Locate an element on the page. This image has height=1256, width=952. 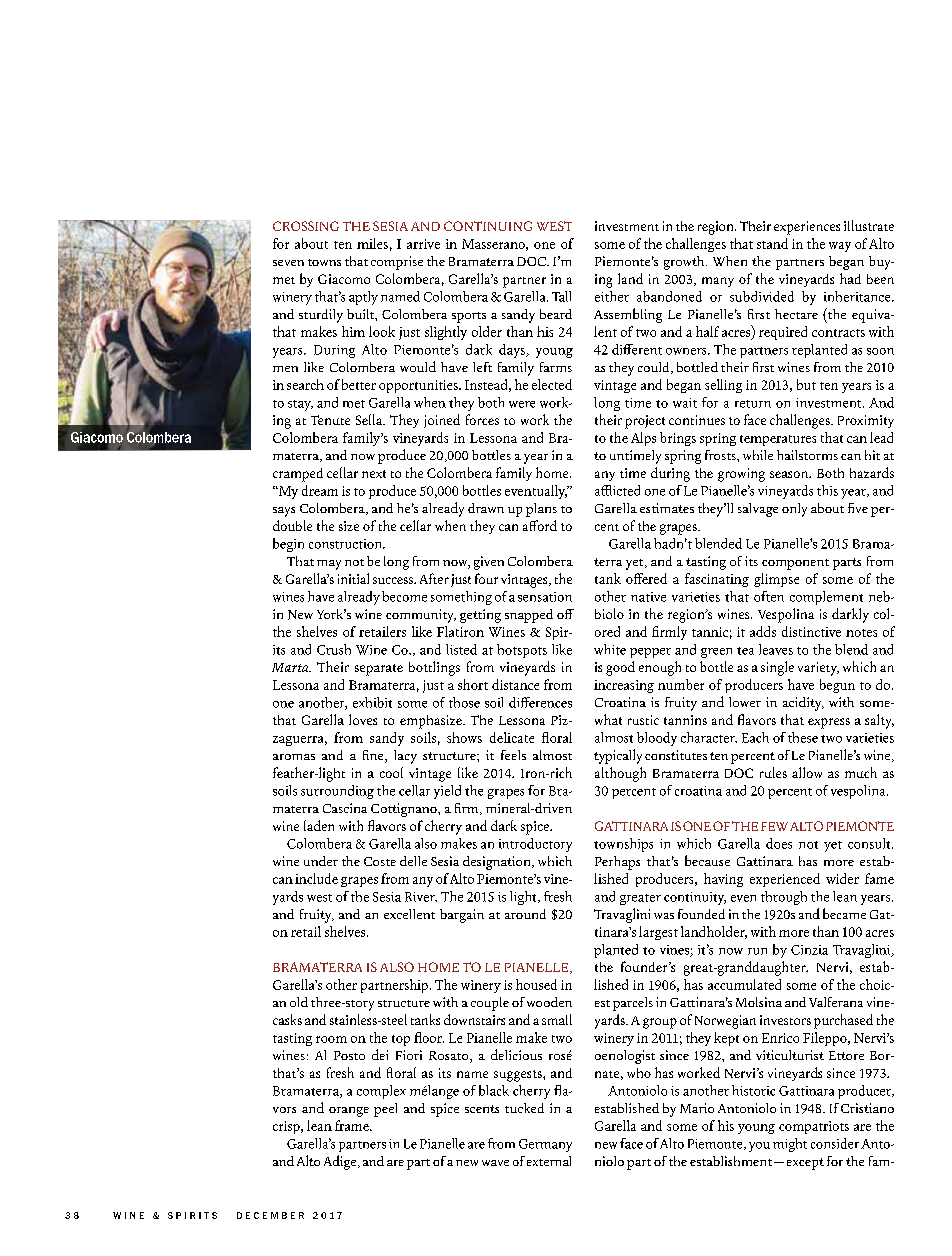
include is located at coordinates (316, 878).
